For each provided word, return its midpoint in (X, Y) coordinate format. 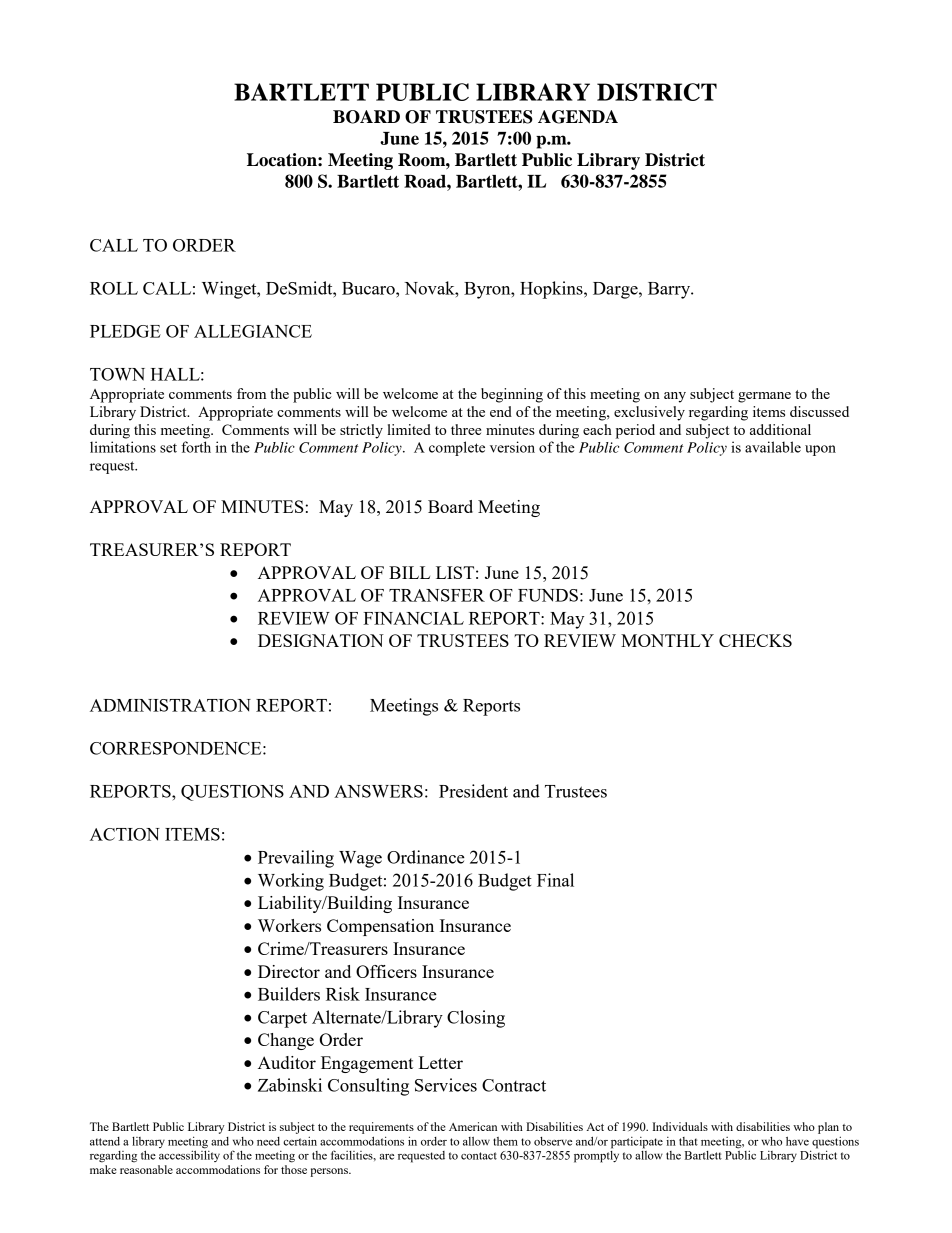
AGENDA (578, 117)
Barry (670, 290)
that (688, 1141)
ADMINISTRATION (170, 705)
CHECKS (755, 640)
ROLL (114, 288)
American (473, 1126)
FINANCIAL (413, 618)
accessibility (189, 1155)
